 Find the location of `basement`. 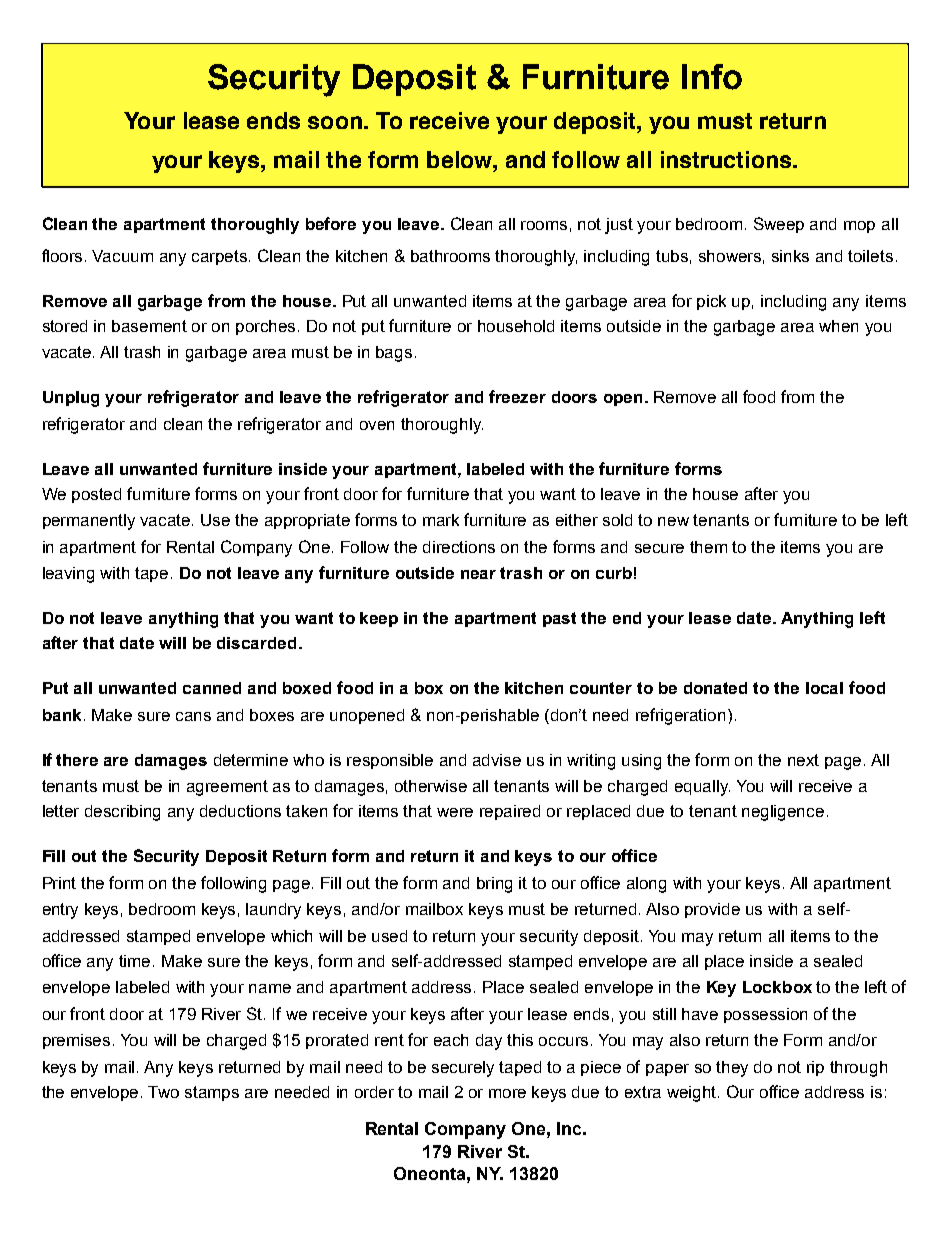

basement is located at coordinates (149, 326).
